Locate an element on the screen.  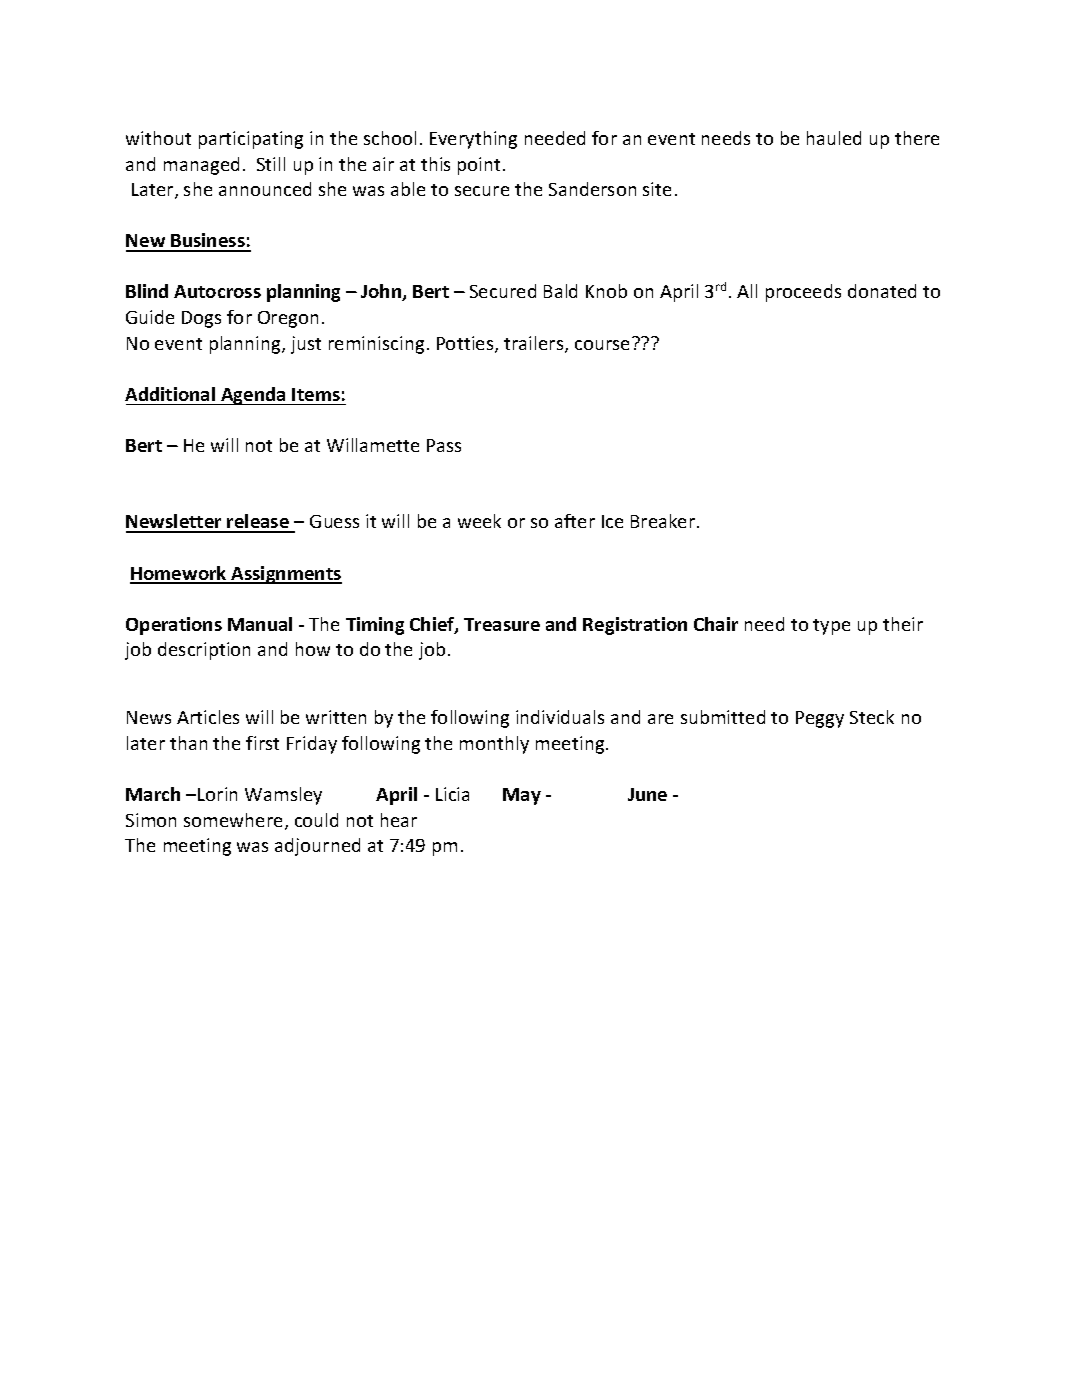
type is located at coordinates (831, 627).
